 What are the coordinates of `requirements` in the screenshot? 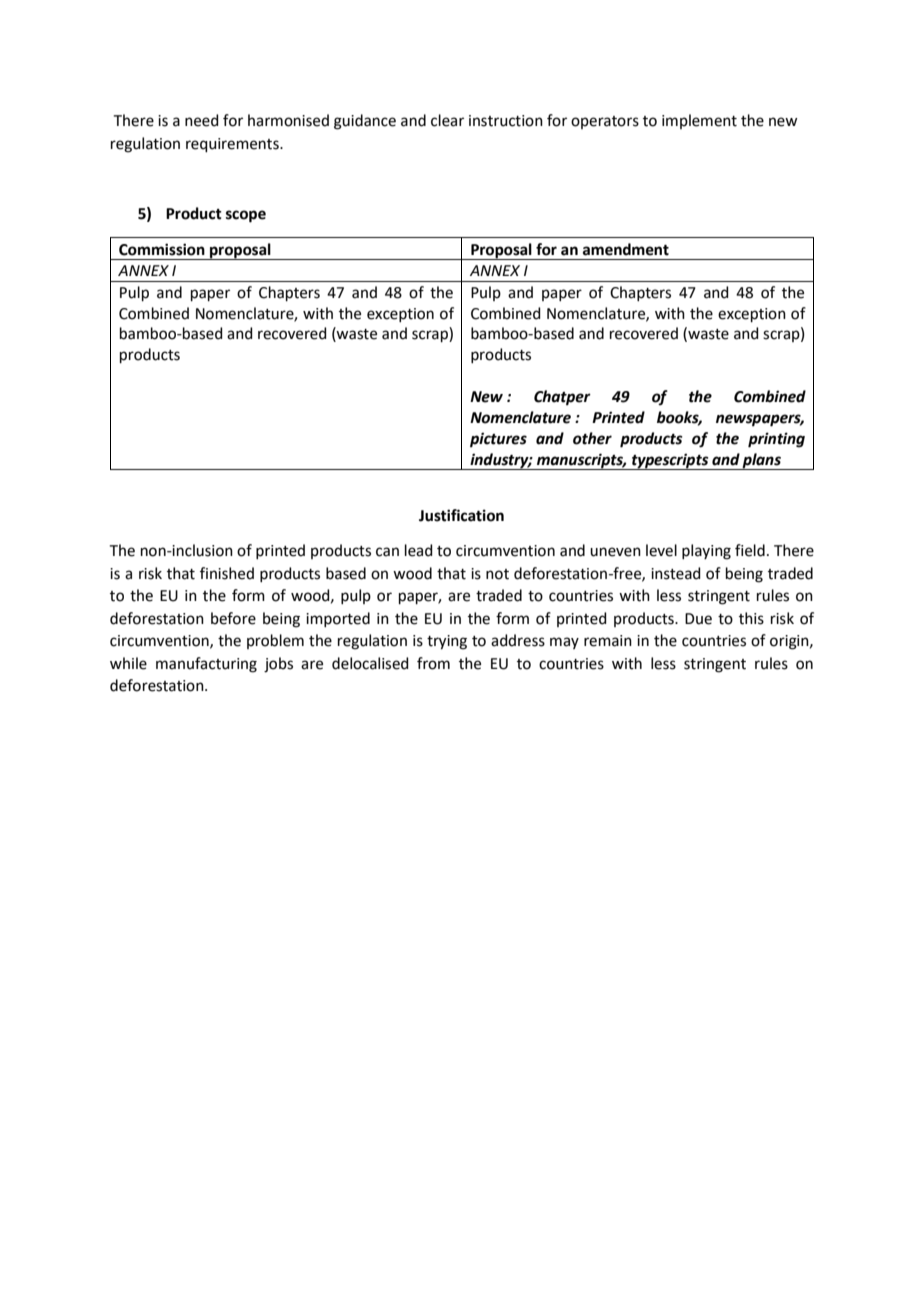 It's located at (233, 145).
